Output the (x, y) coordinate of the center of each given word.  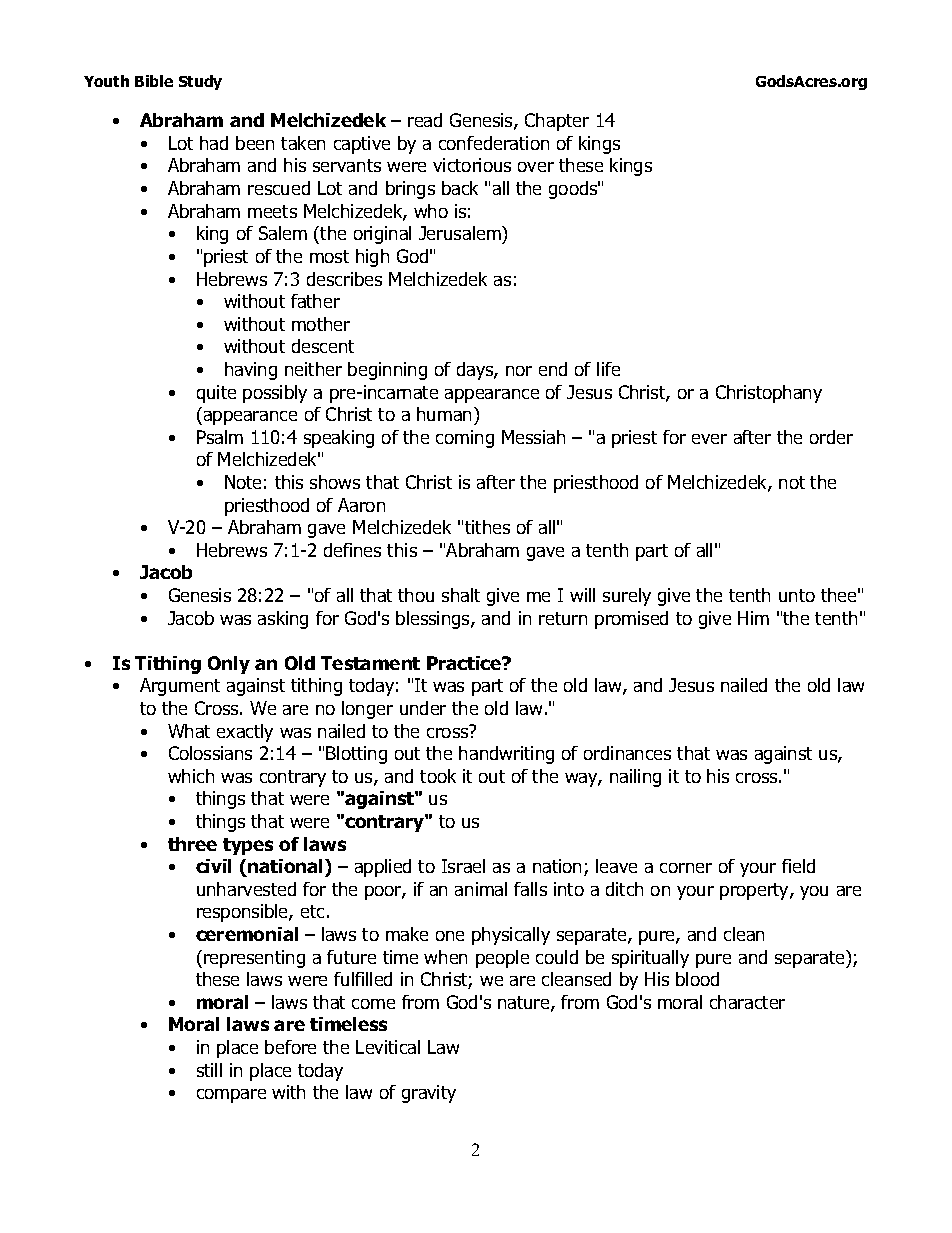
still (209, 1070)
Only (229, 665)
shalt (461, 595)
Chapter (557, 122)
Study (200, 82)
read (425, 120)
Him (753, 618)
